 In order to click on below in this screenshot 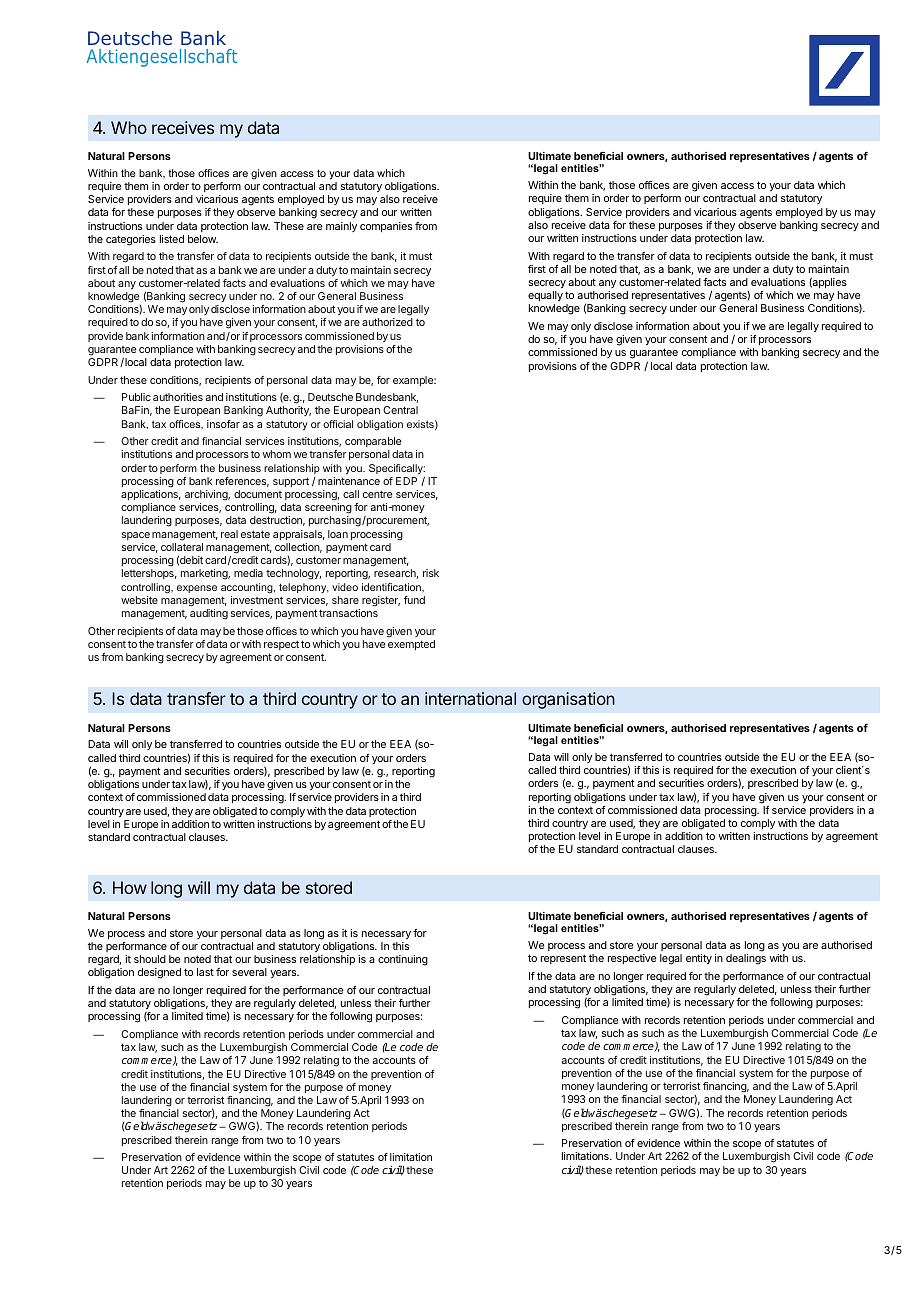, I will do `click(203, 239)`.
